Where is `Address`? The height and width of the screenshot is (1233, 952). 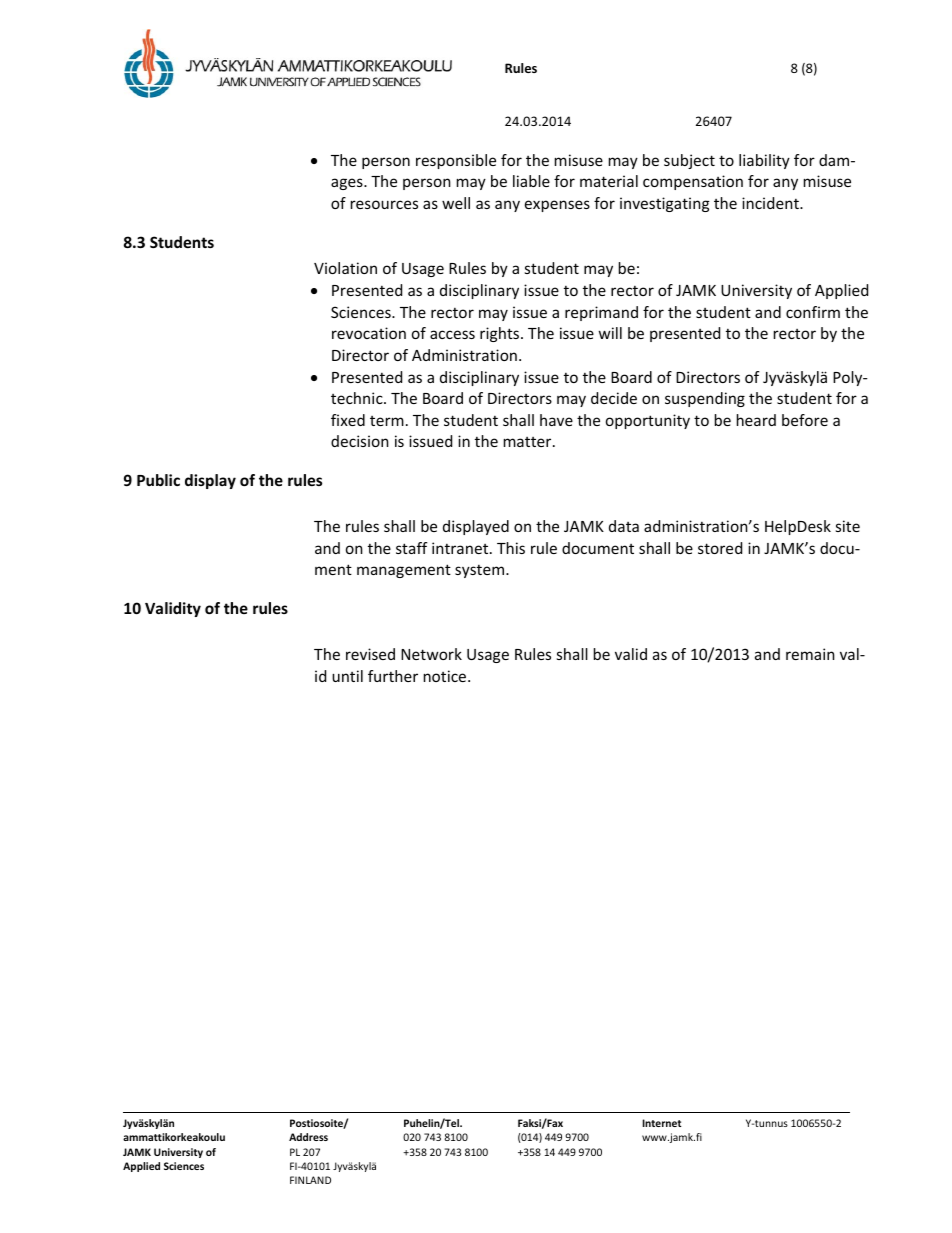
Address is located at coordinates (308, 1137).
